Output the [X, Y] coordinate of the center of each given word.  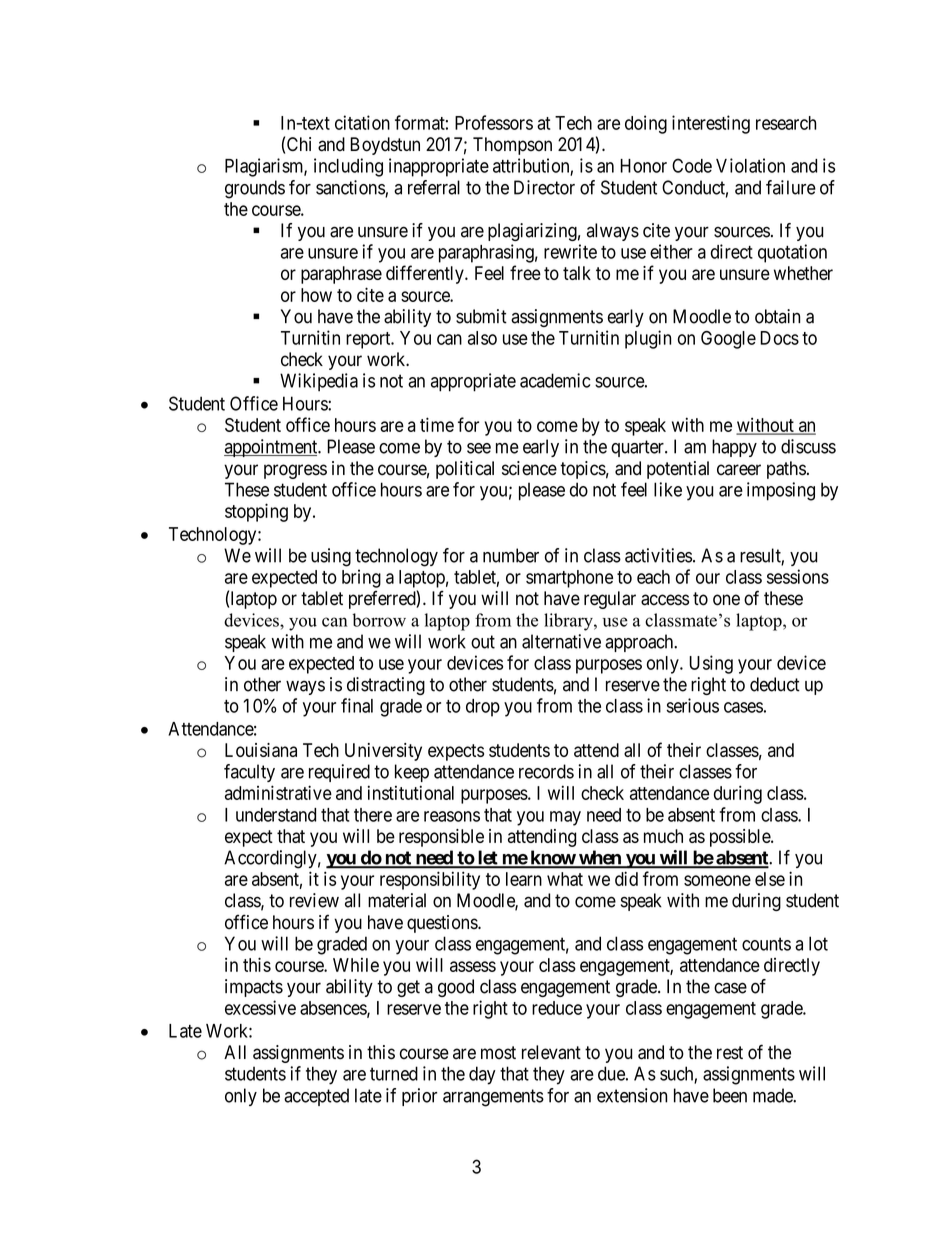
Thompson [512, 146]
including [348, 167]
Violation [750, 165]
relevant [551, 1052]
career [739, 470]
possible [741, 838]
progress [295, 471]
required [339, 773]
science [529, 468]
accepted [316, 1097]
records [546, 771]
